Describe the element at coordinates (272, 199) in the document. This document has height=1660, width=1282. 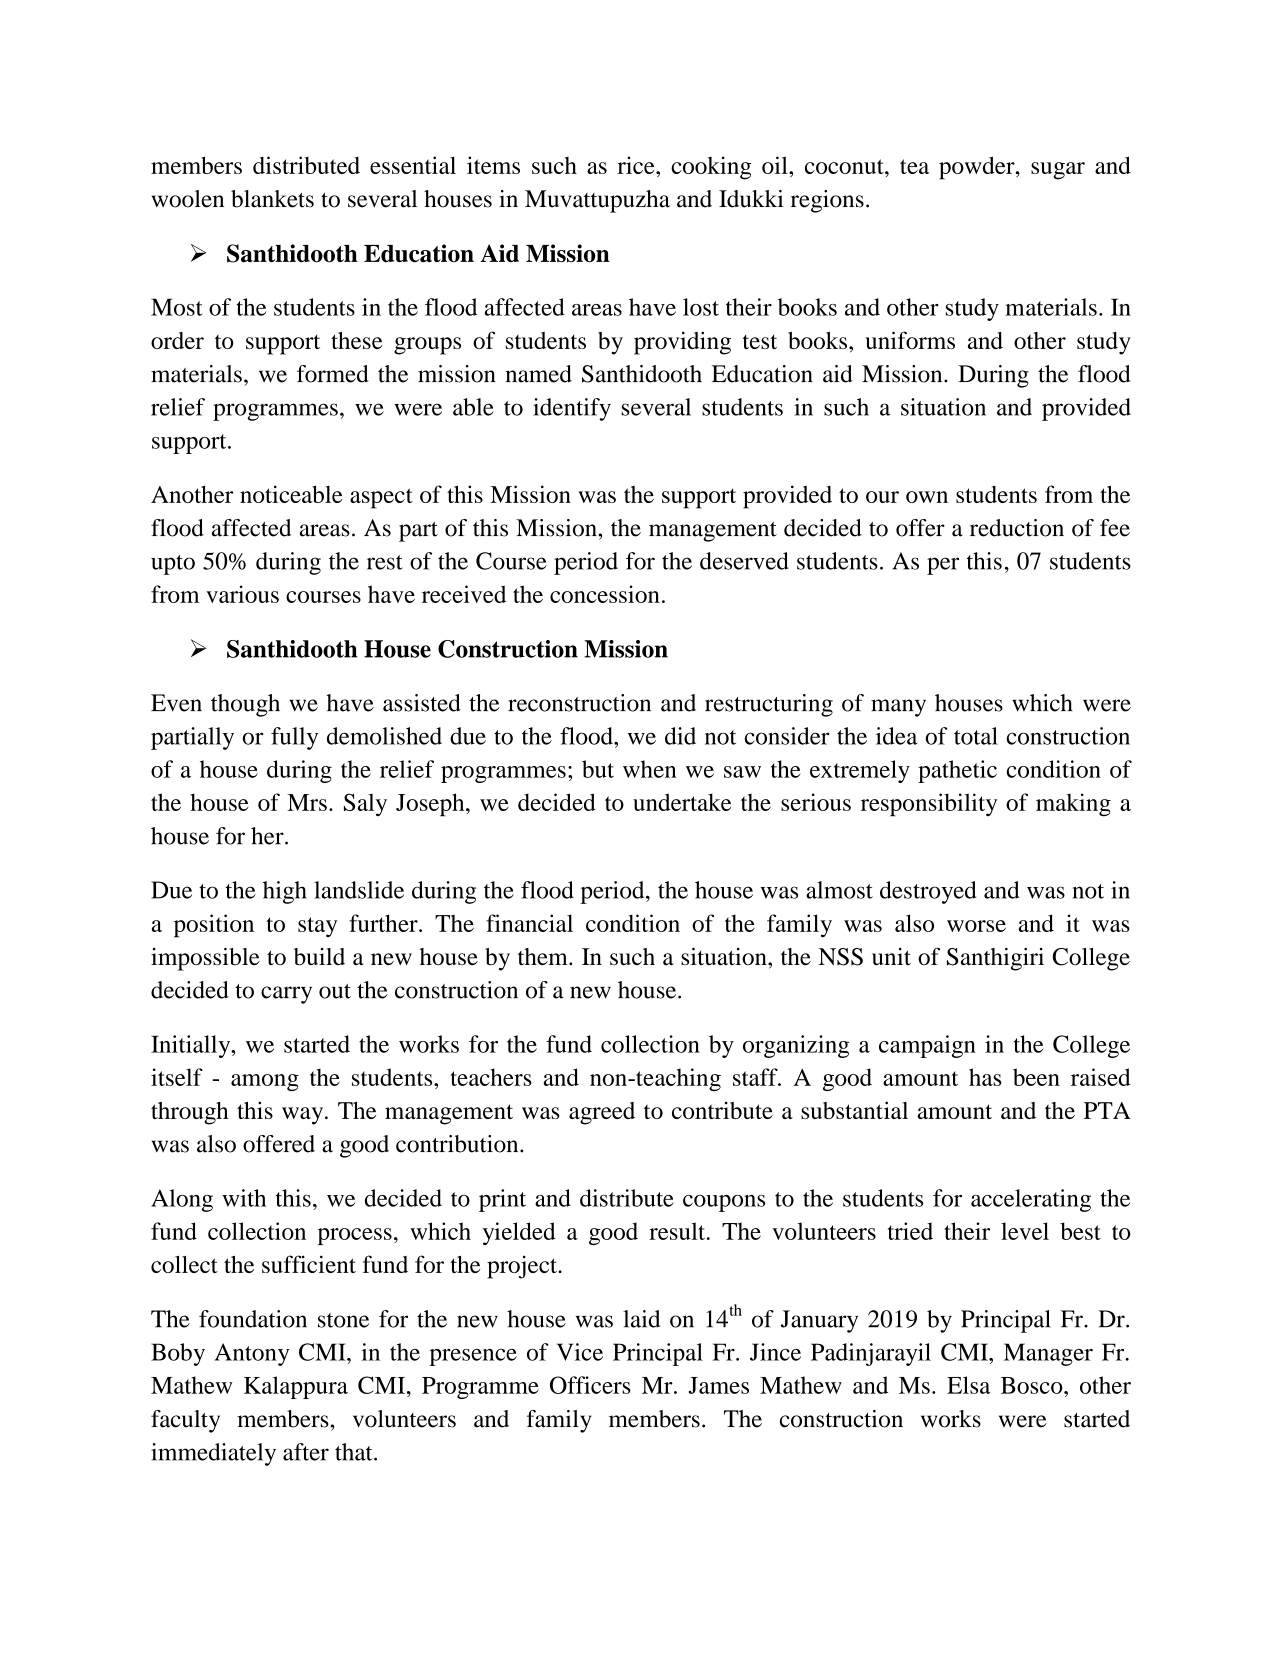
I see `blankets` at that location.
